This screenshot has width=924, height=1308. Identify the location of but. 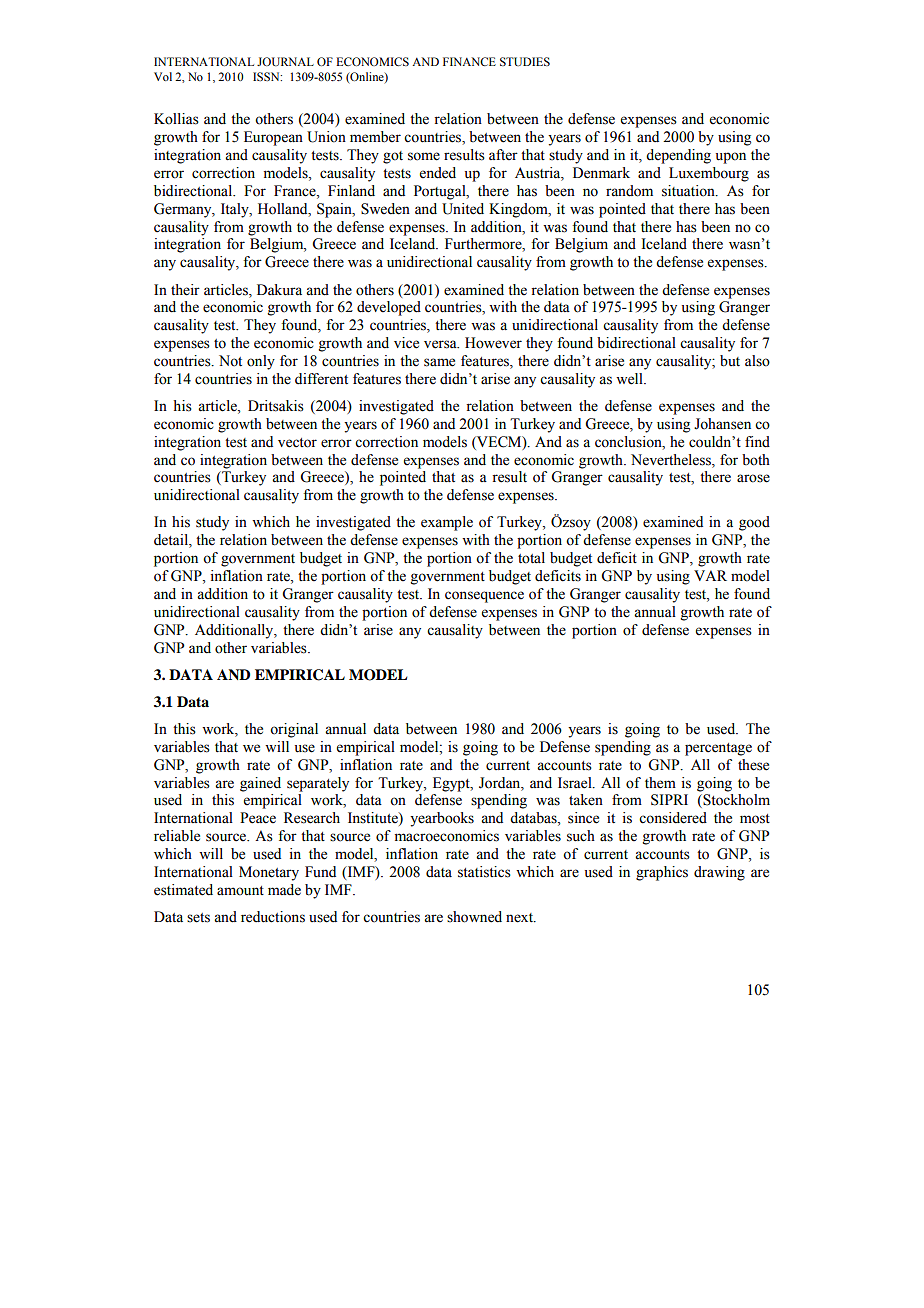
(730, 361).
